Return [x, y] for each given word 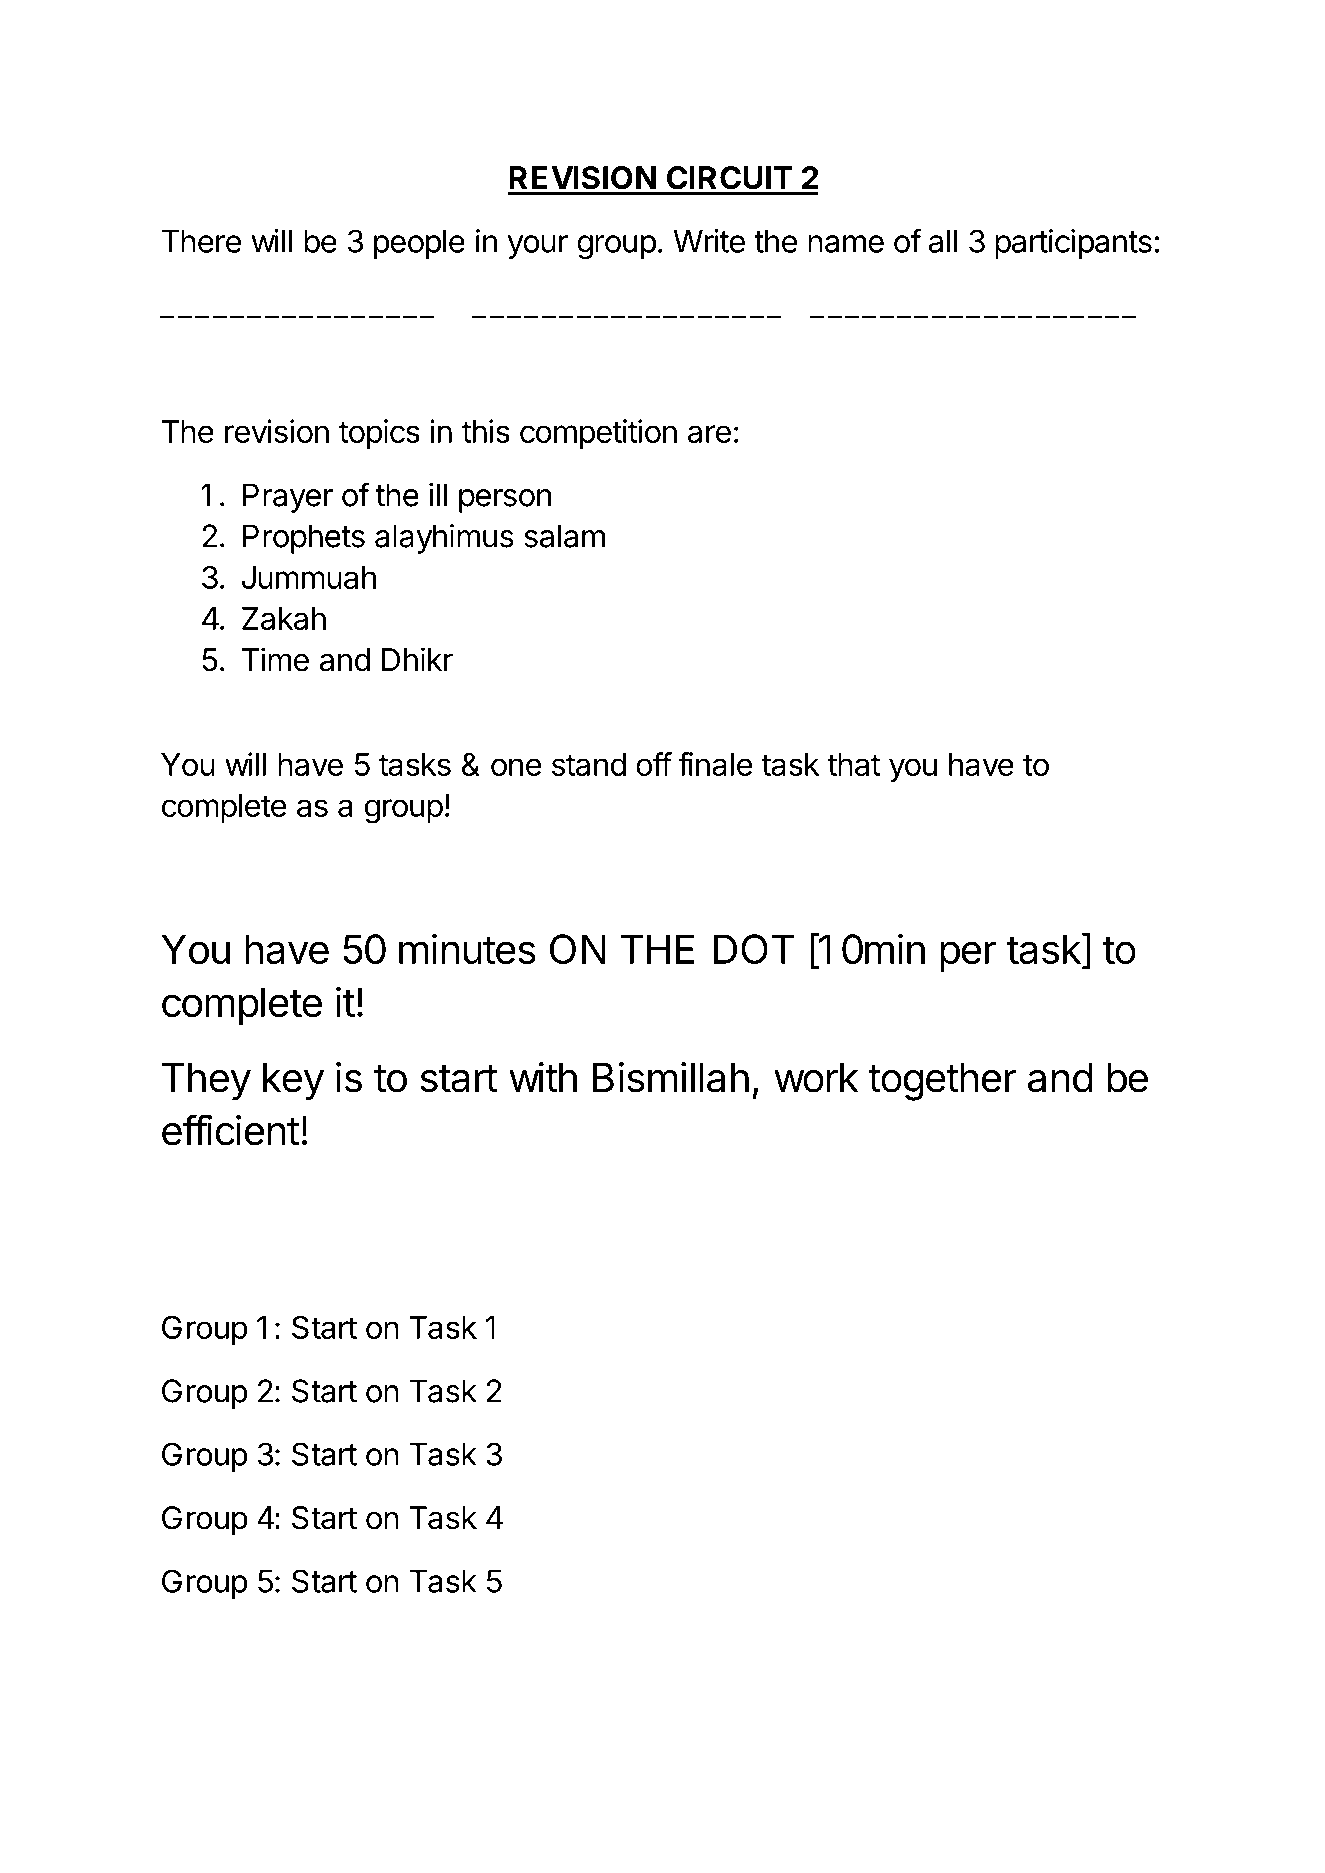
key [293, 1082]
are [709, 434]
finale [715, 764]
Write [709, 241]
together [942, 1082]
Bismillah [671, 1077]
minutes [467, 948]
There [201, 241]
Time [275, 659]
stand [589, 764]
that [854, 764]
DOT [754, 949]
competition [598, 434]
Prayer [288, 498]
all [943, 241]
